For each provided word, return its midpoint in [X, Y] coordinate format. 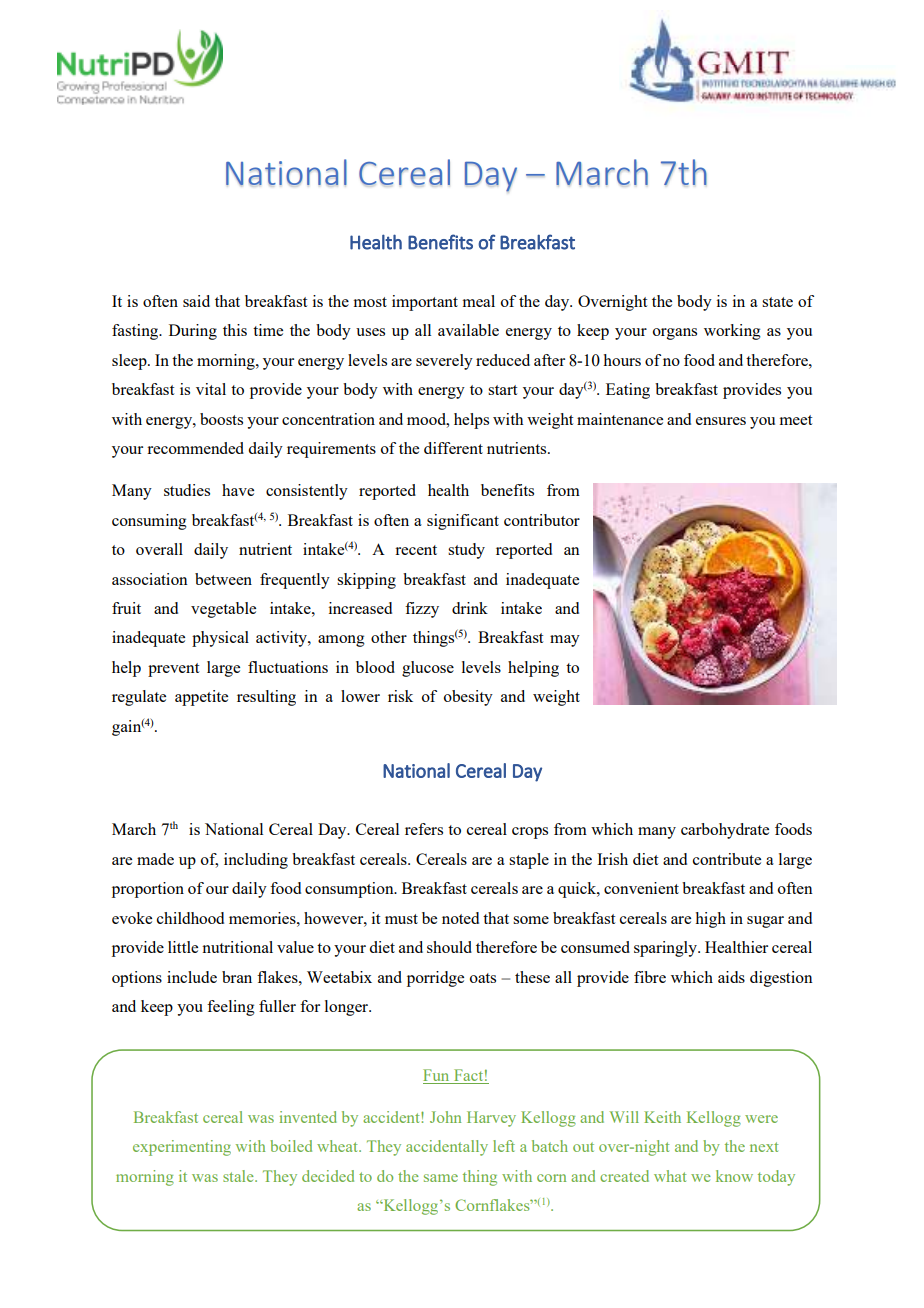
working [732, 332]
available [468, 330]
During [193, 332]
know [734, 1176]
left [504, 1146]
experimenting [182, 1148]
